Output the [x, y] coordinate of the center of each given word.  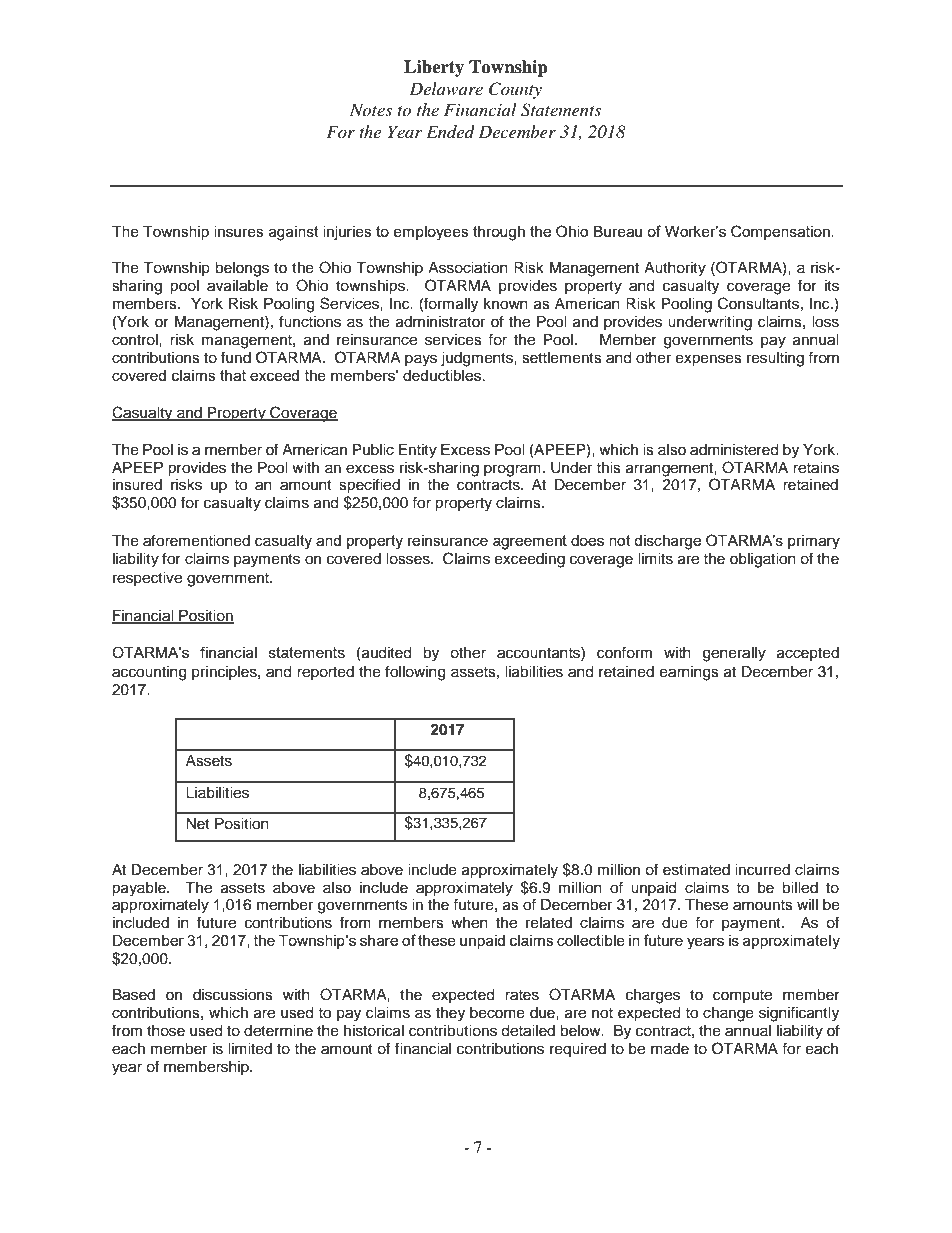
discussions [233, 995]
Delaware [446, 88]
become [497, 1013]
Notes [371, 109]
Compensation [781, 232]
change [728, 1014]
